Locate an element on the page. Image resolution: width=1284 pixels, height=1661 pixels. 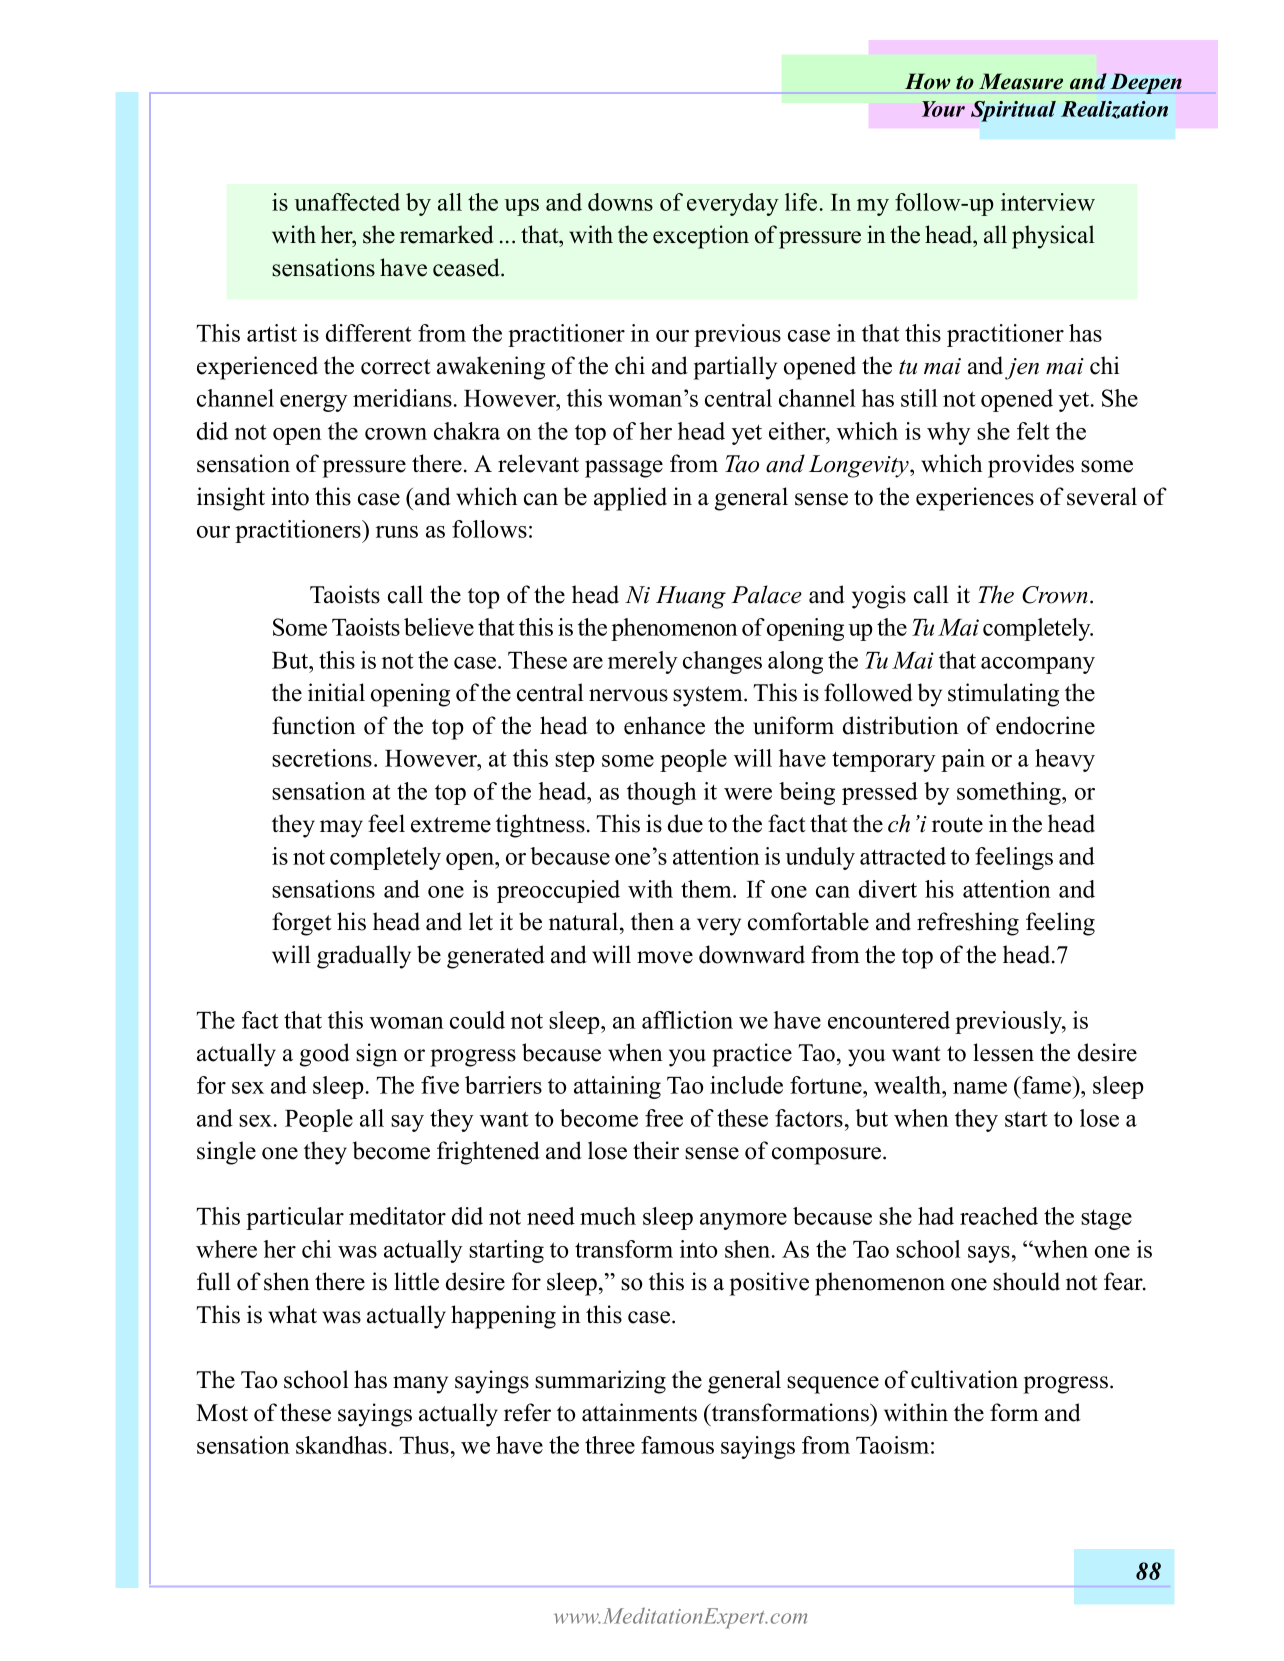
fame is located at coordinates (1047, 1085).
